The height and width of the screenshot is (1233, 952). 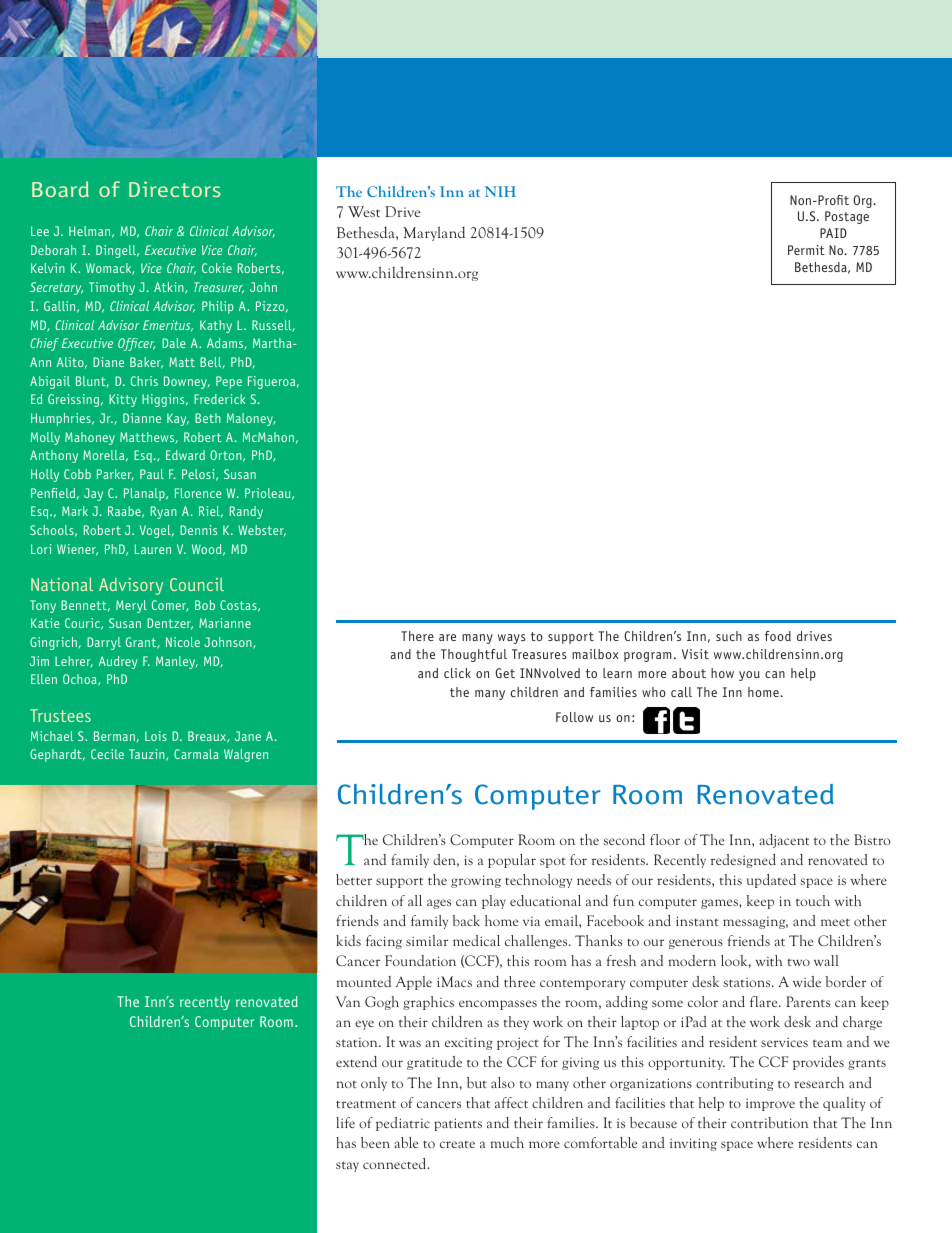 What do you see at coordinates (806, 250) in the screenshot?
I see `Permit` at bounding box center [806, 250].
